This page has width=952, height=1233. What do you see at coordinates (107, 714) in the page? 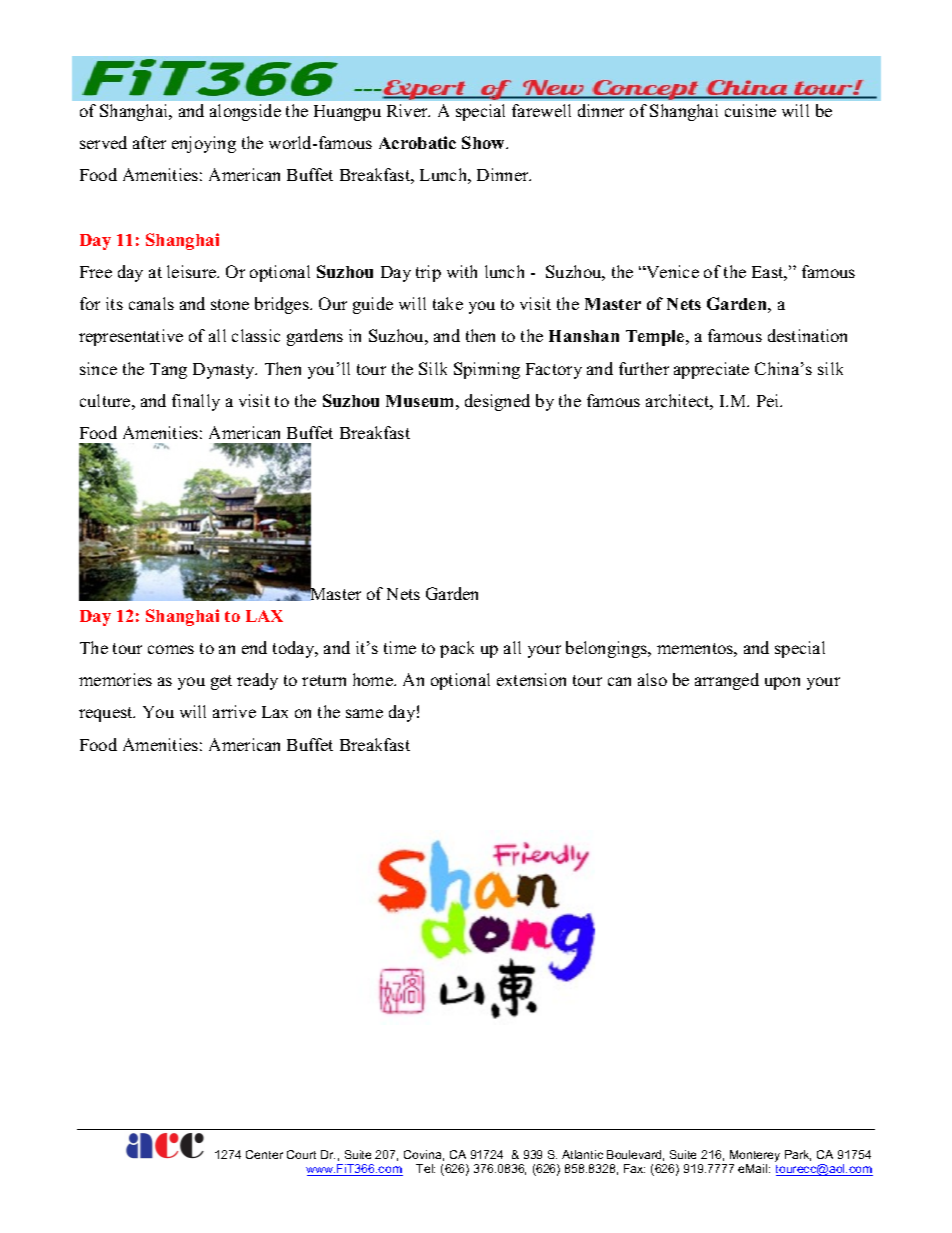
I see `request` at bounding box center [107, 714].
